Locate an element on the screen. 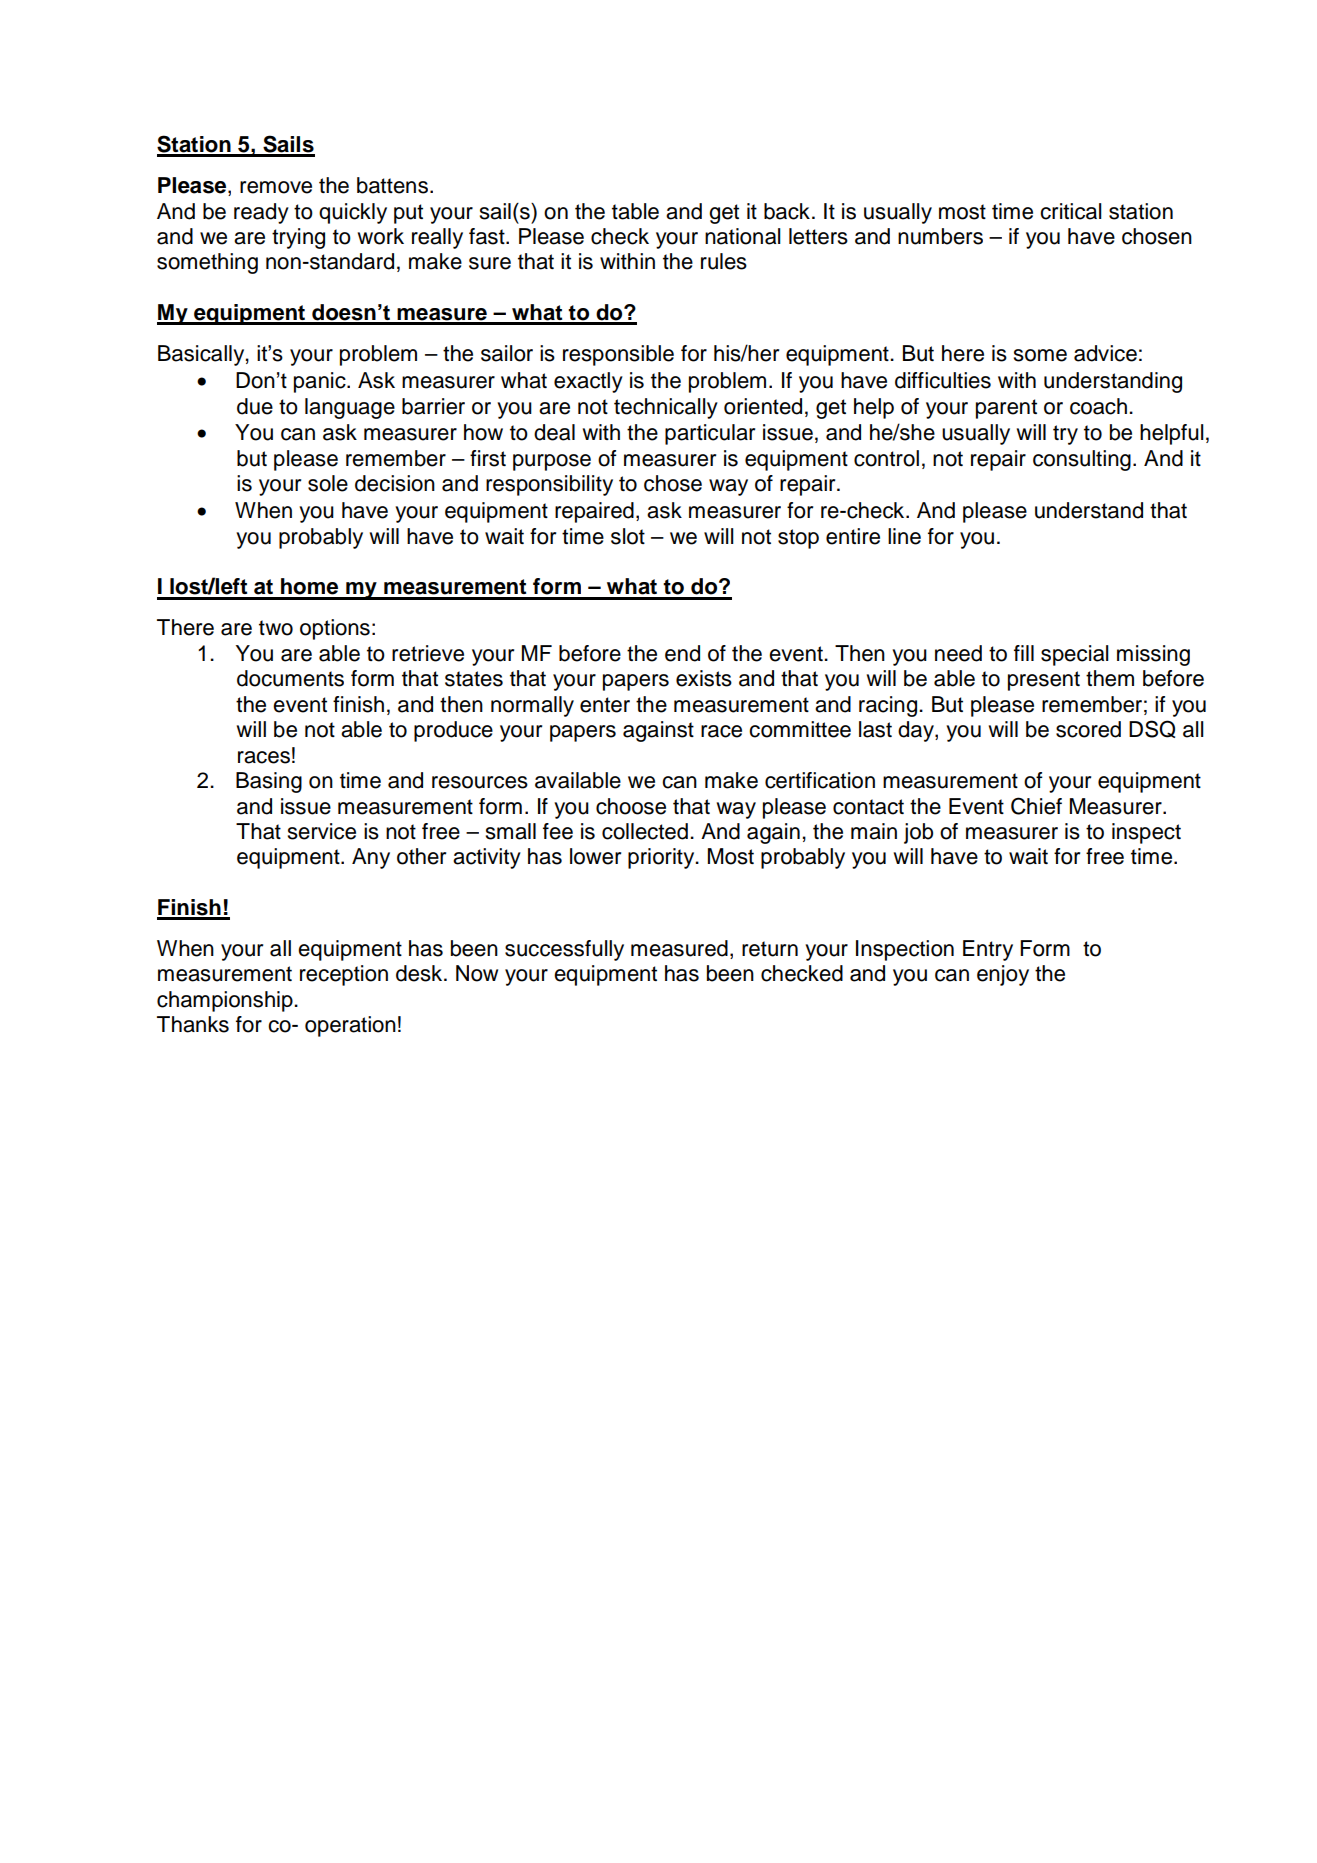 The image size is (1317, 1863). critical is located at coordinates (1071, 211).
